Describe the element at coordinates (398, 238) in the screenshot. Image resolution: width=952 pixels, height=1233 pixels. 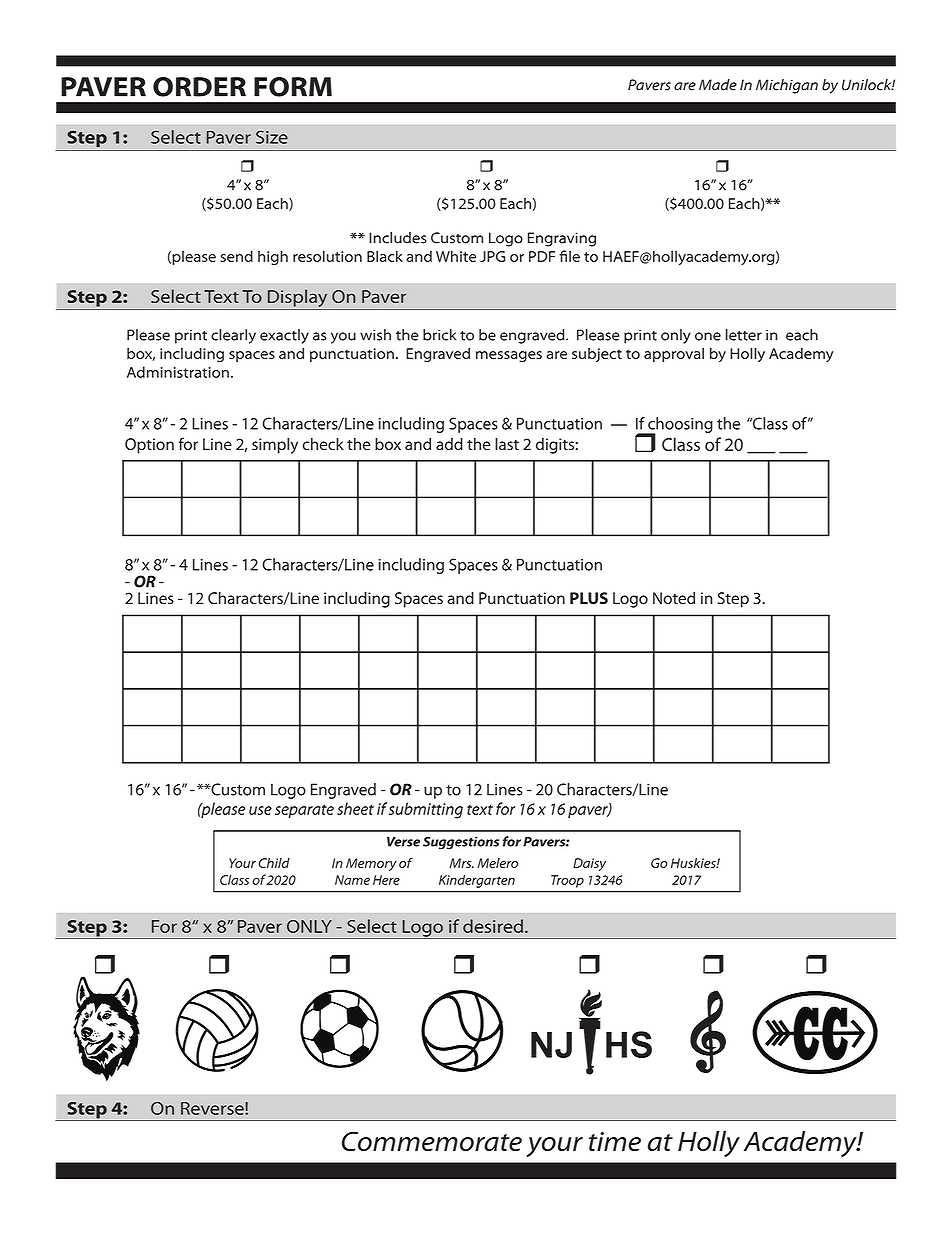
I see `Includes` at that location.
